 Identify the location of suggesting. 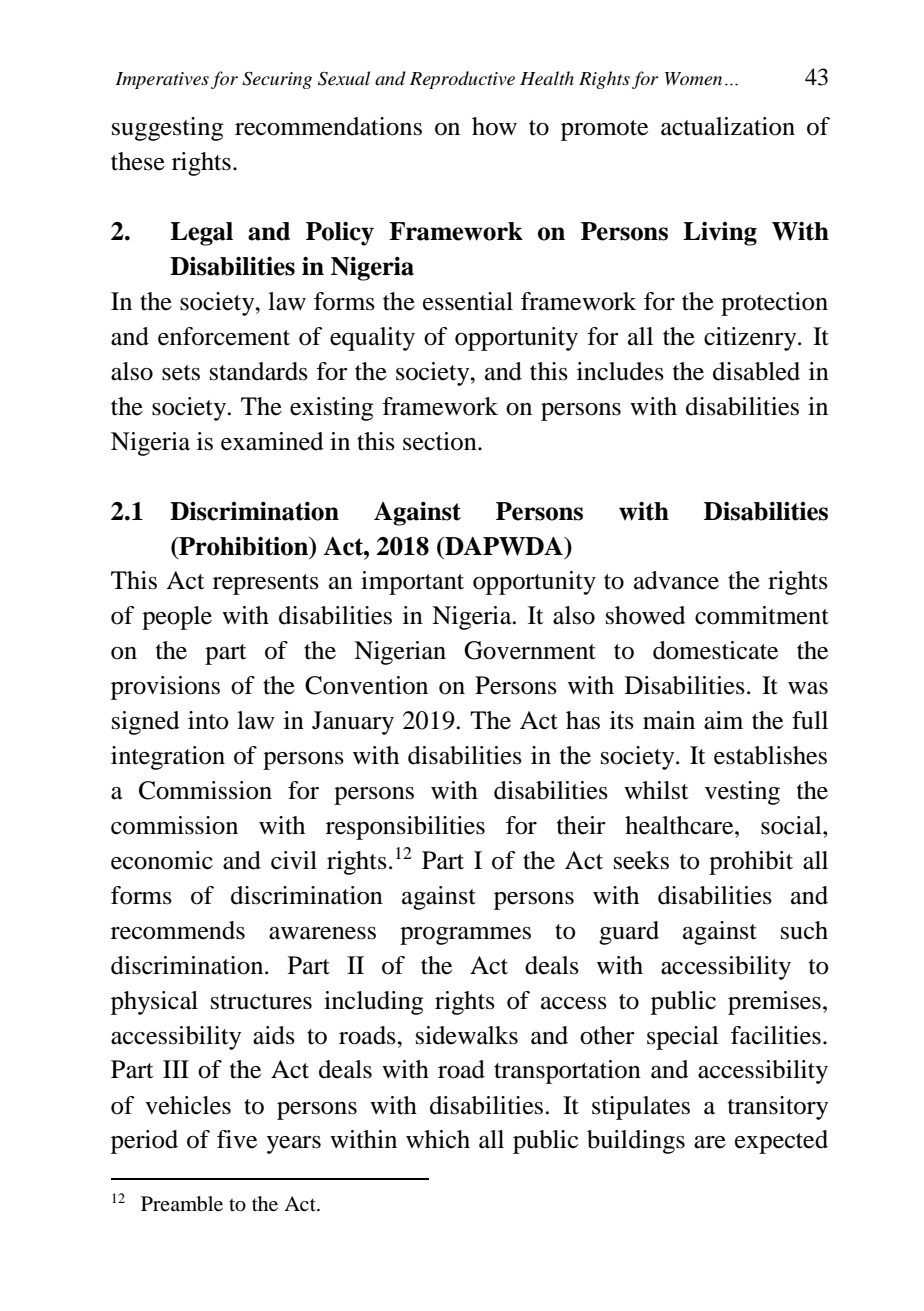
(167, 129).
